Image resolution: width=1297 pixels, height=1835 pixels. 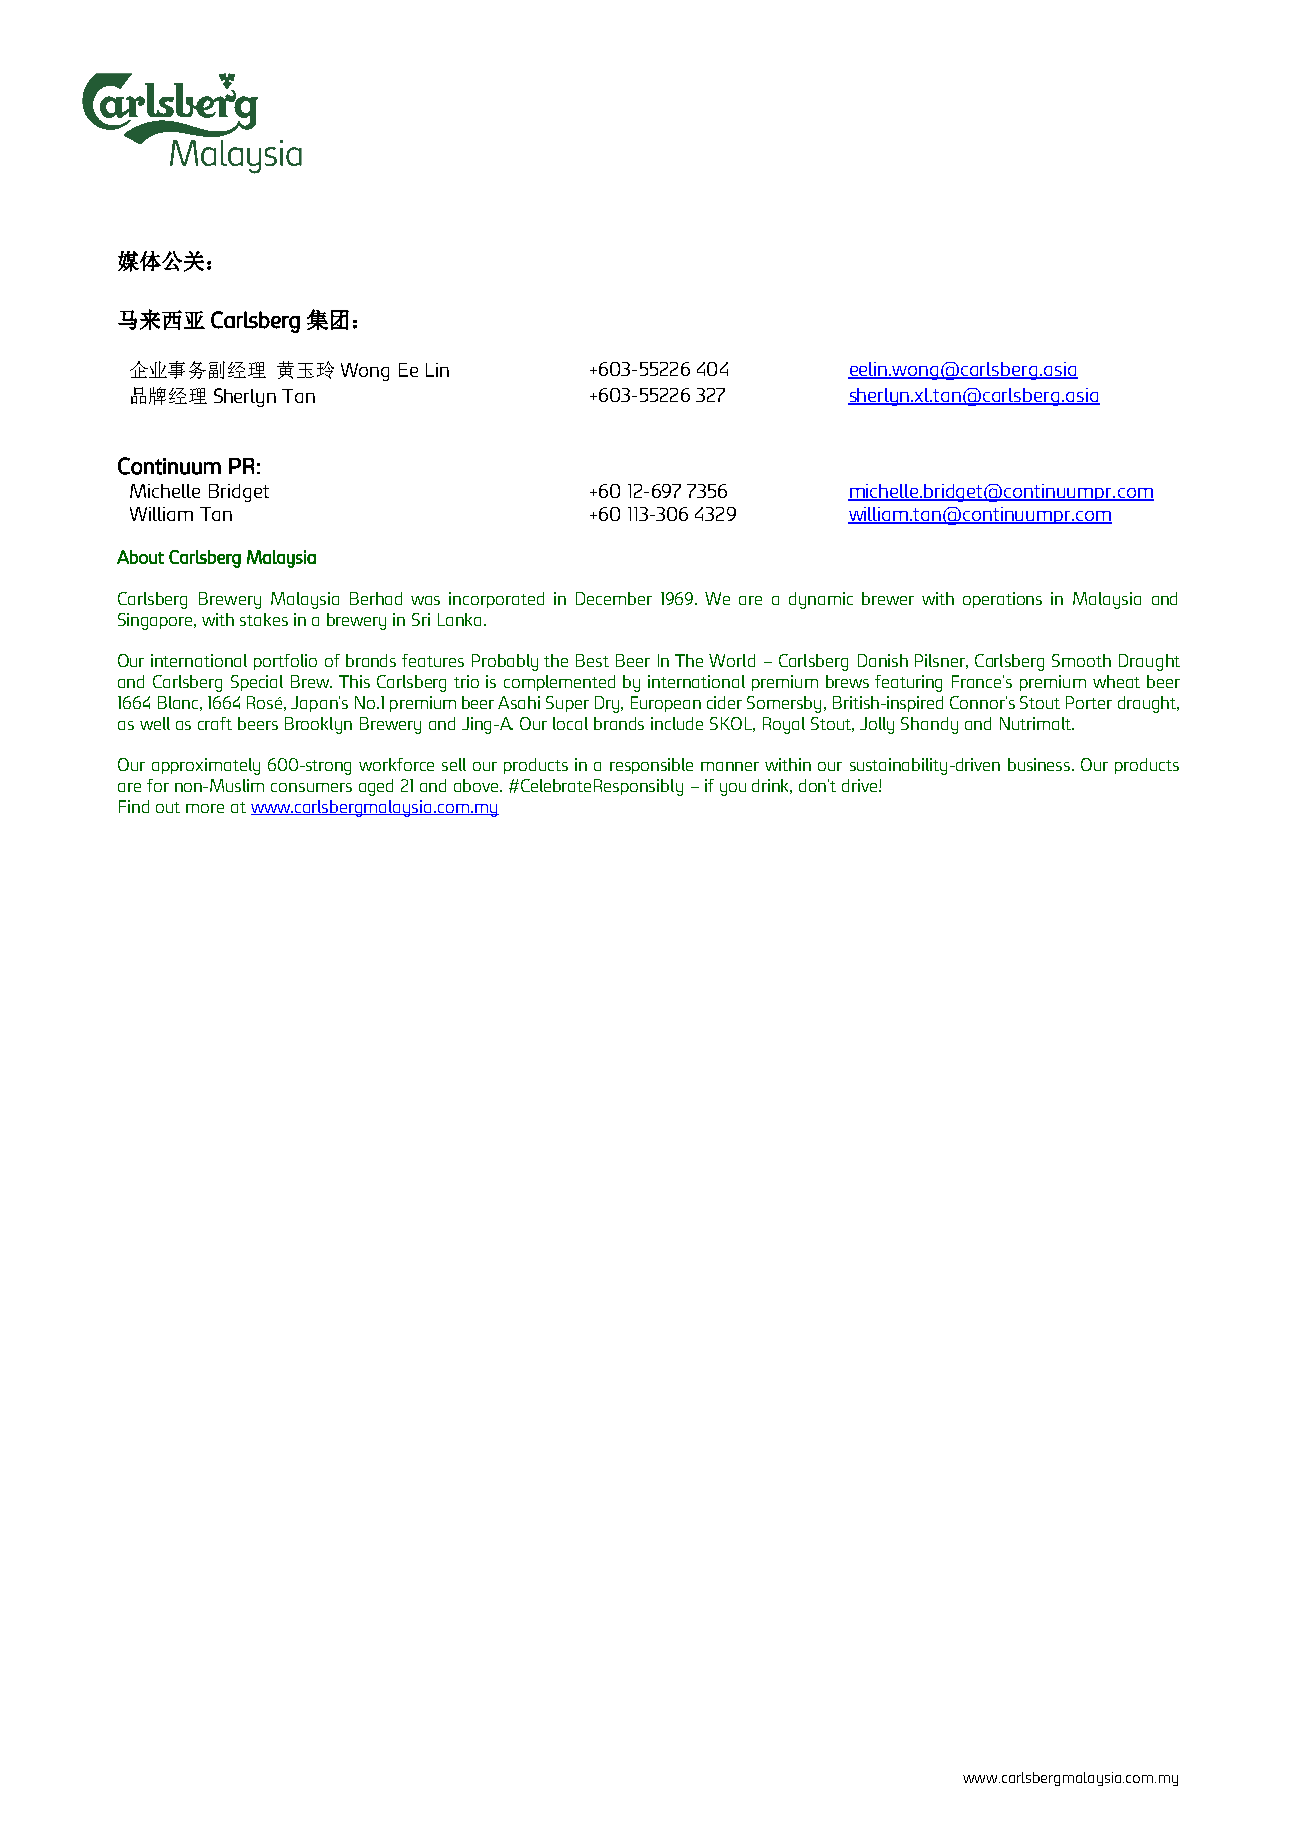 I want to click on Special, so click(x=257, y=683).
